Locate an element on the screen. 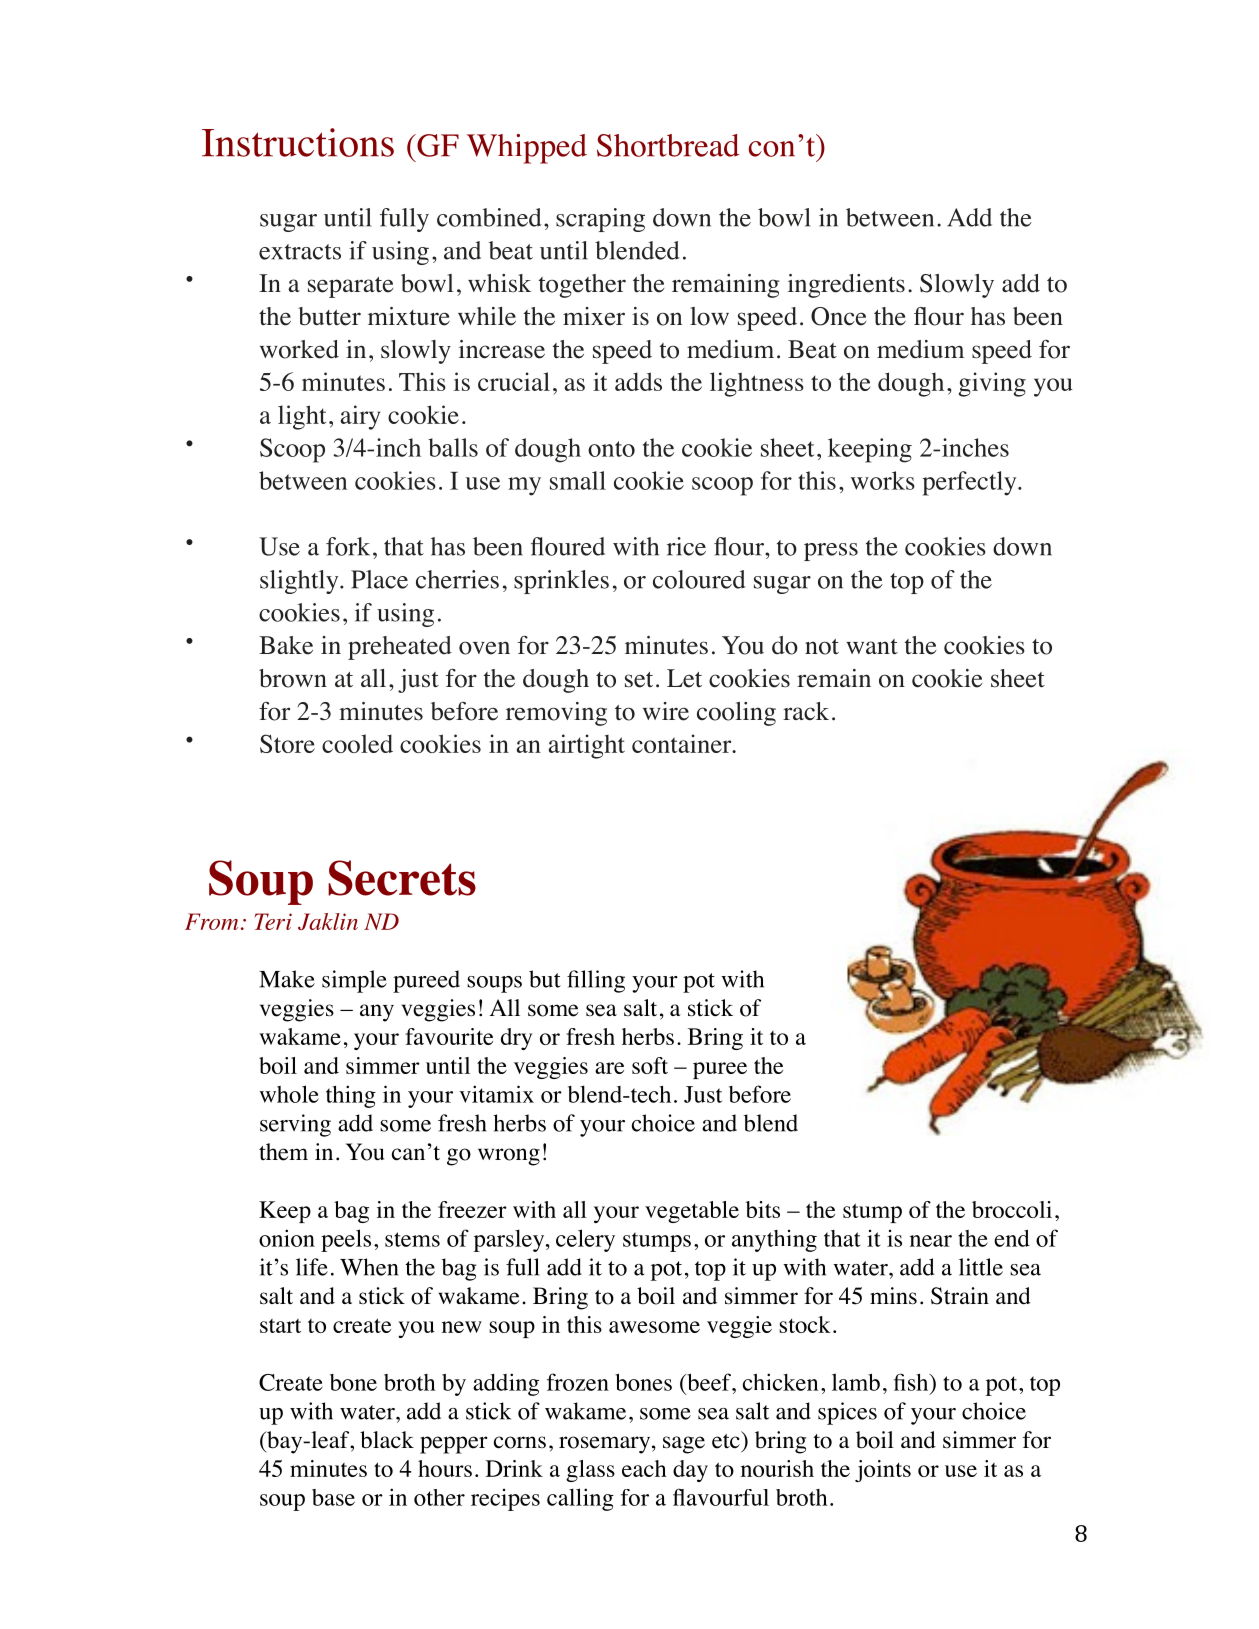 This screenshot has height=1629, width=1259. Bake is located at coordinates (286, 645).
